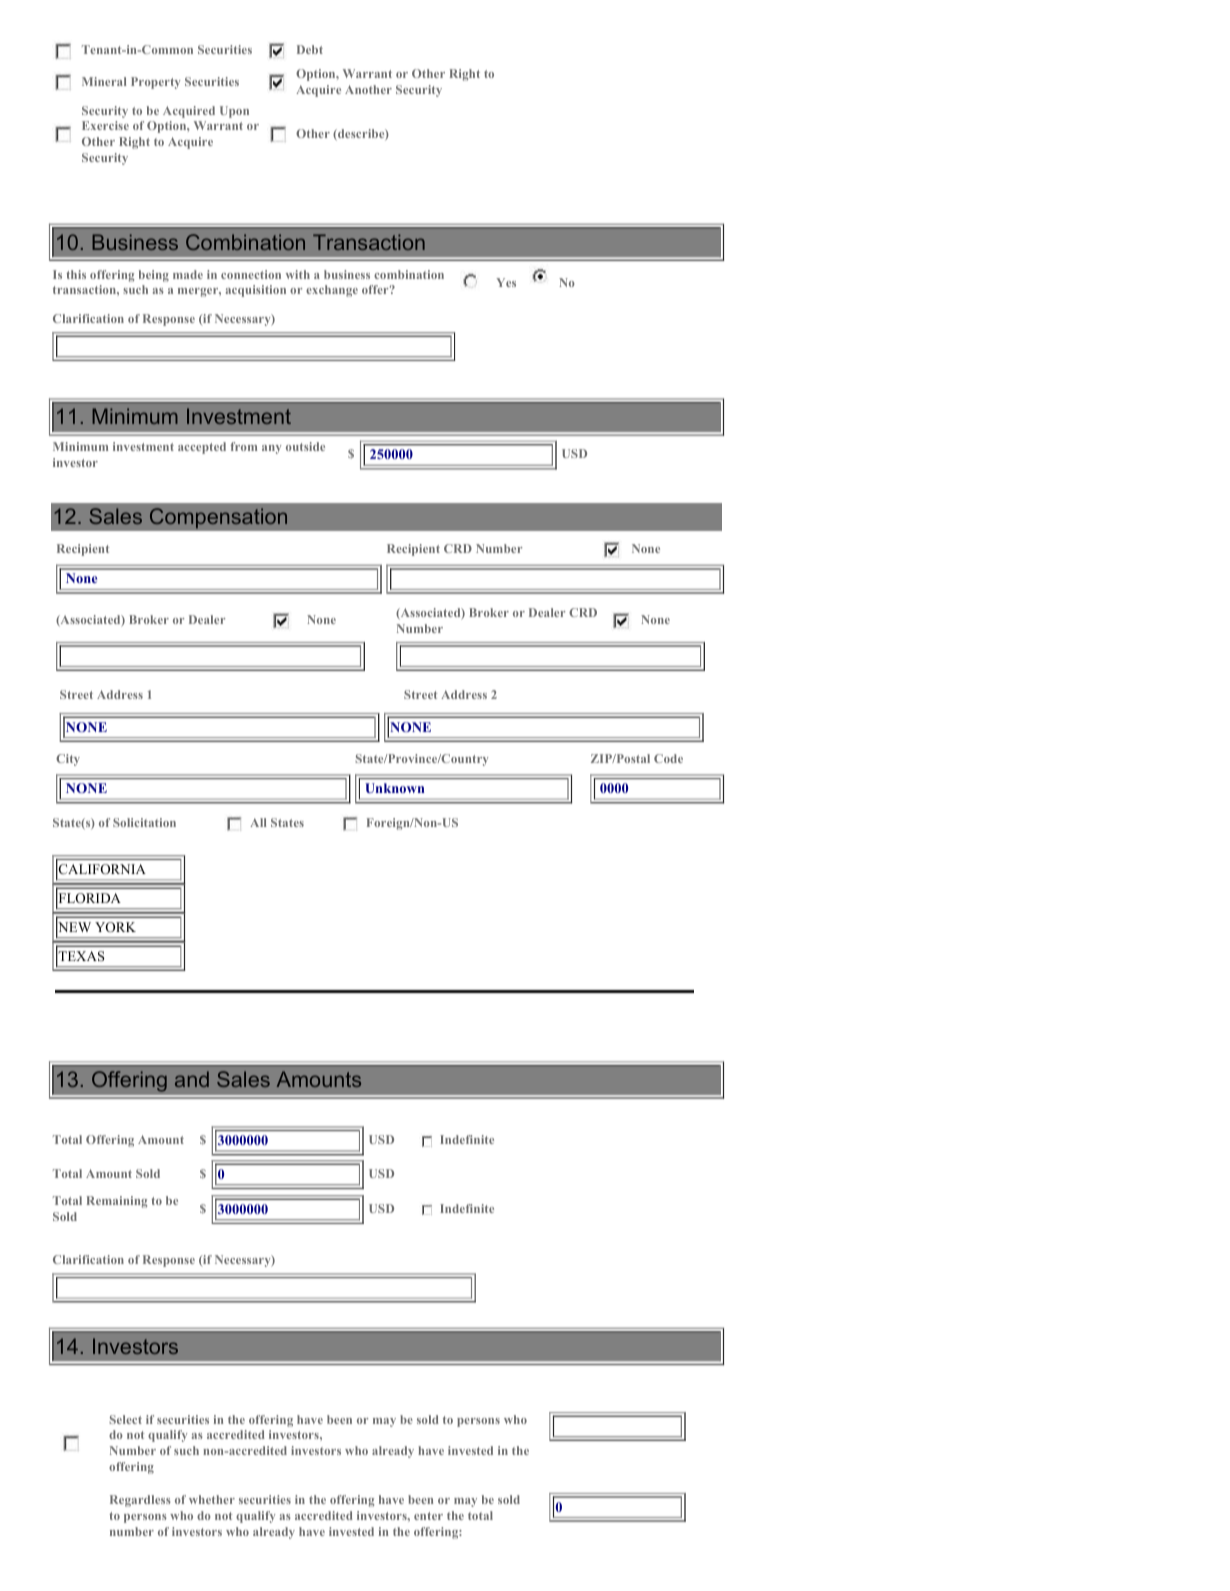  I want to click on Code, so click(668, 758).
